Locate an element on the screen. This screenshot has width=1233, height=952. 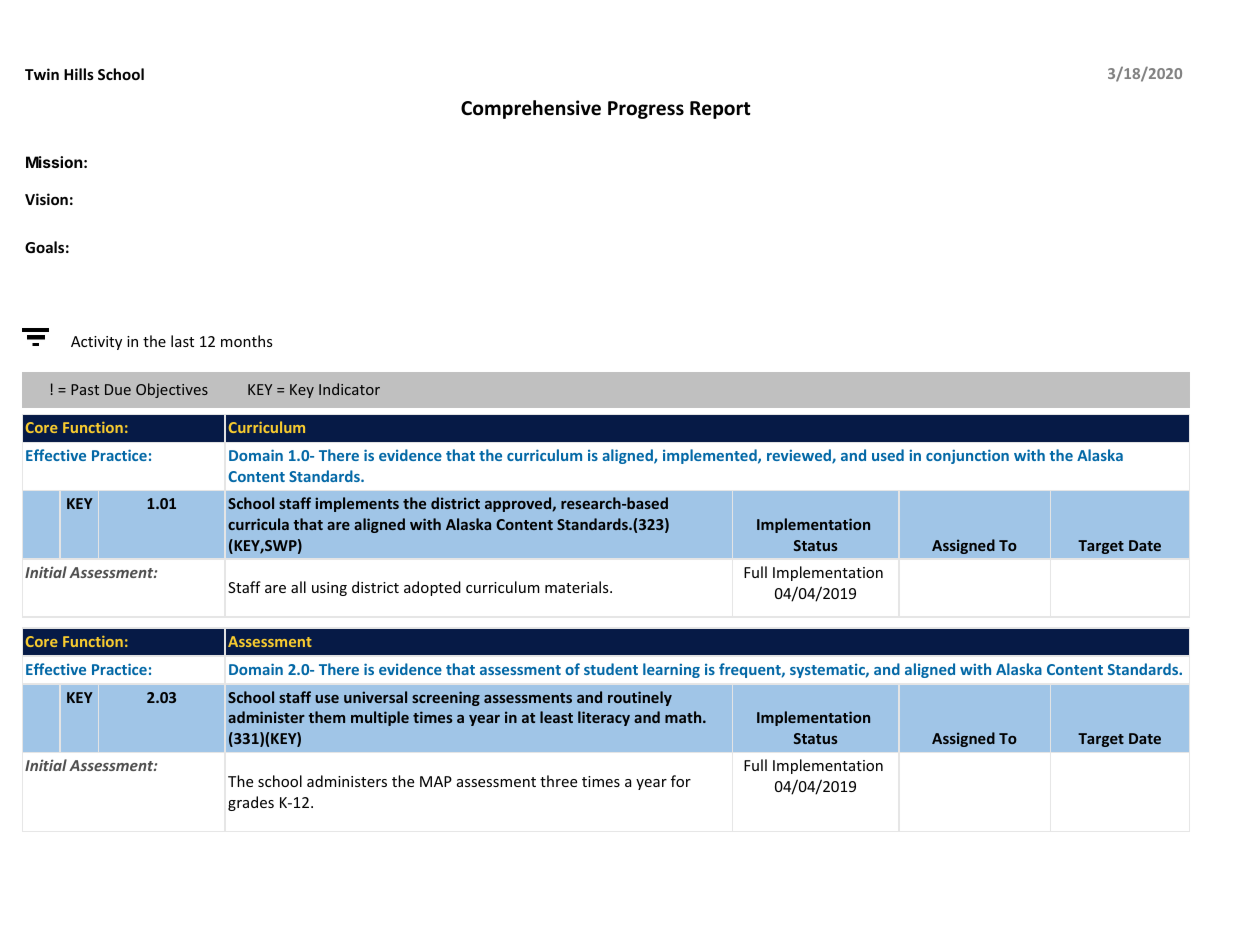
Comprehensive is located at coordinates (531, 109).
